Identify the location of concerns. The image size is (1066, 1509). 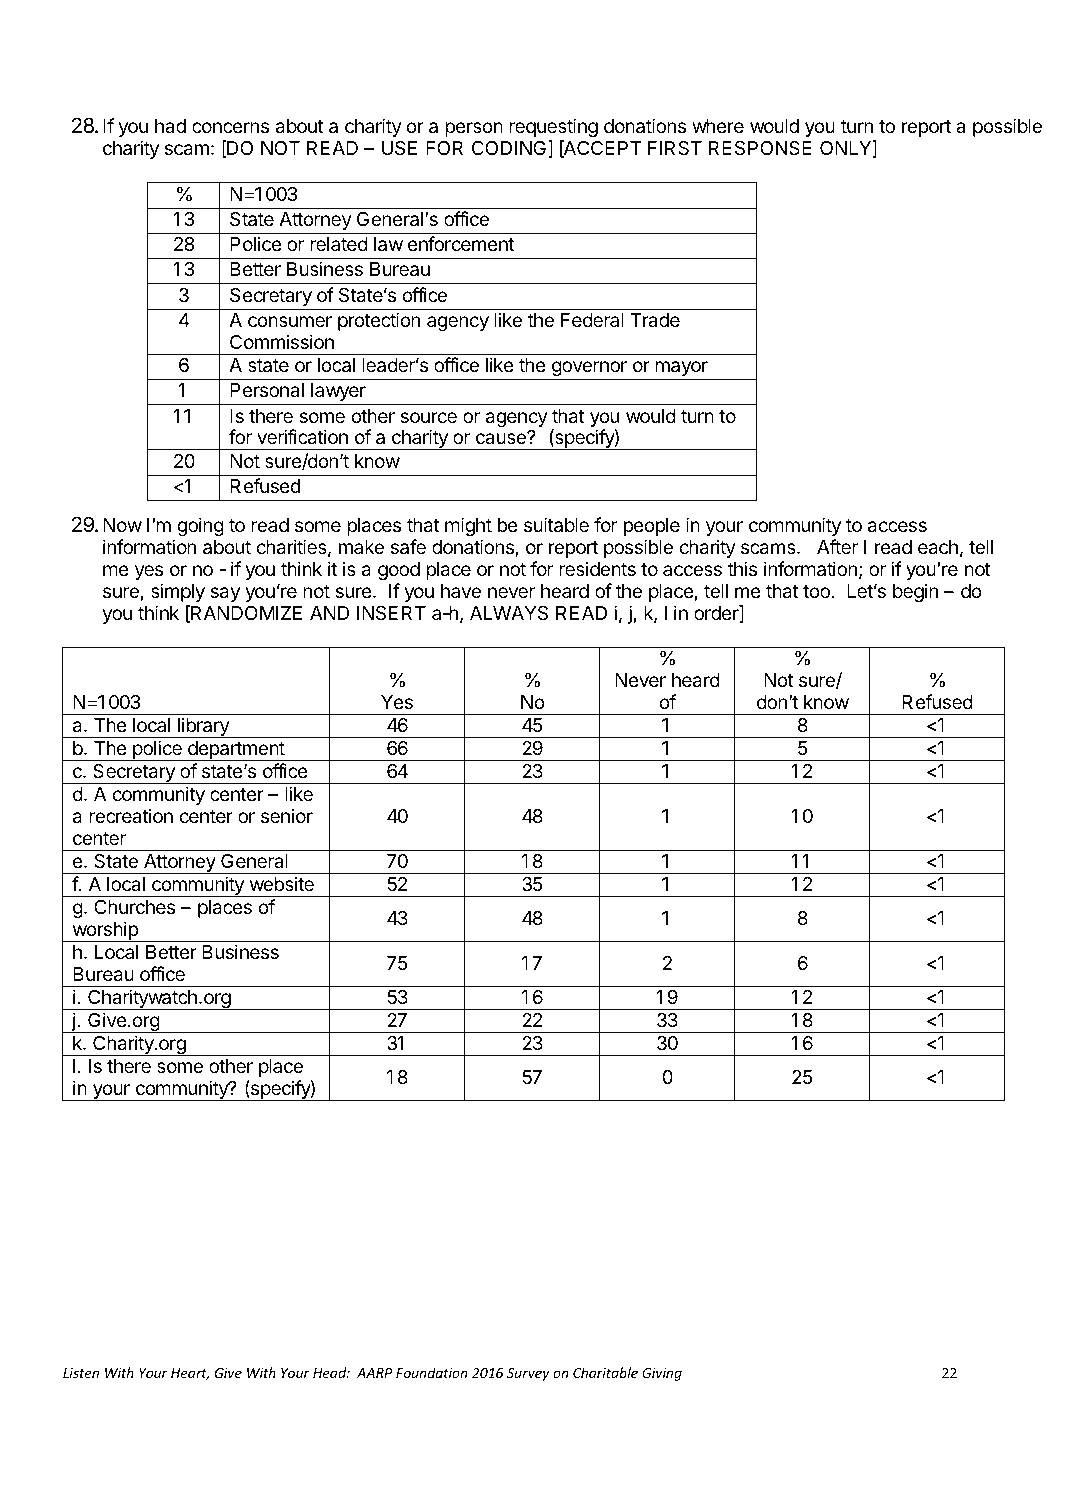
(230, 127).
